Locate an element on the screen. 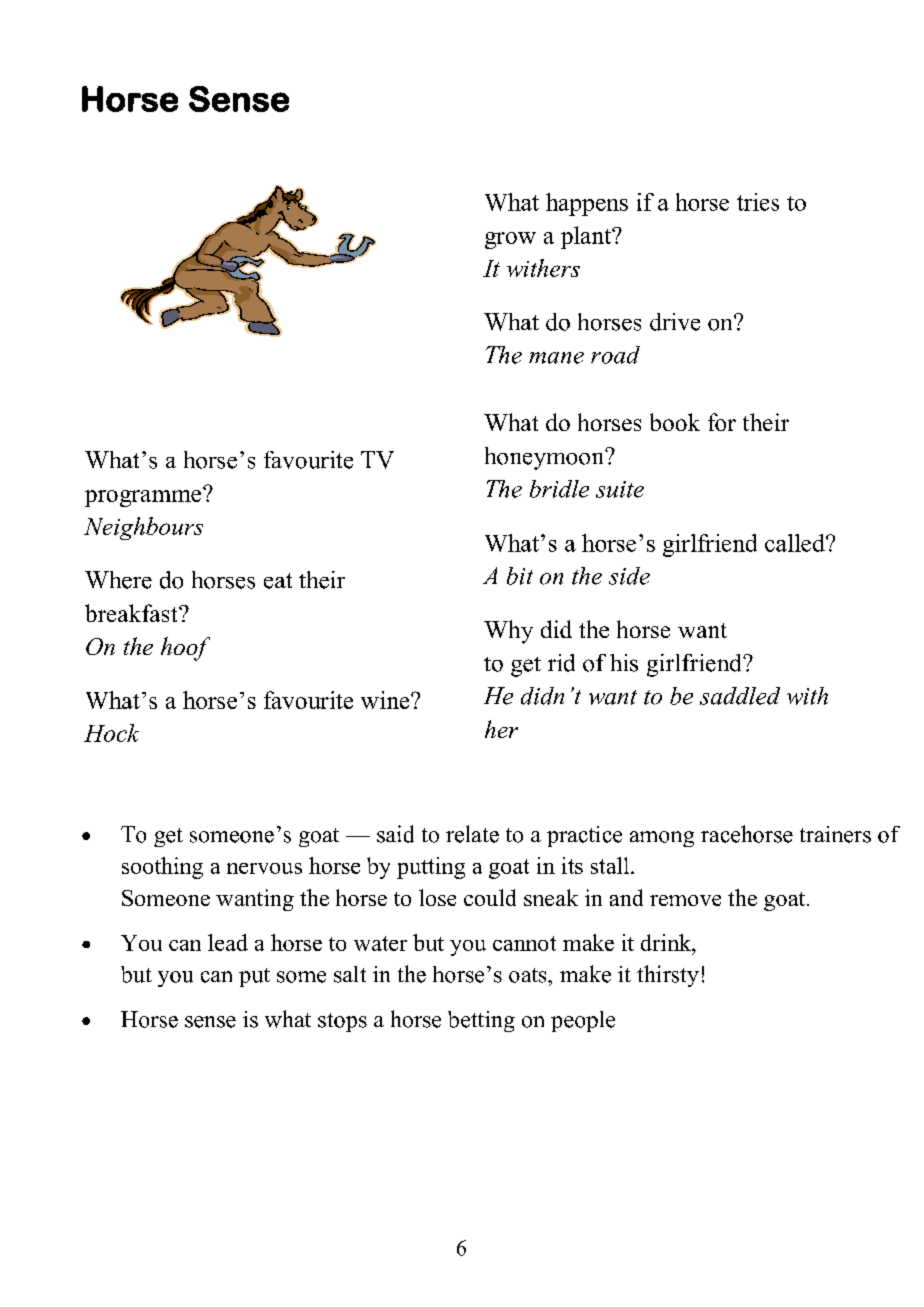  thirsty is located at coordinates (668, 976).
